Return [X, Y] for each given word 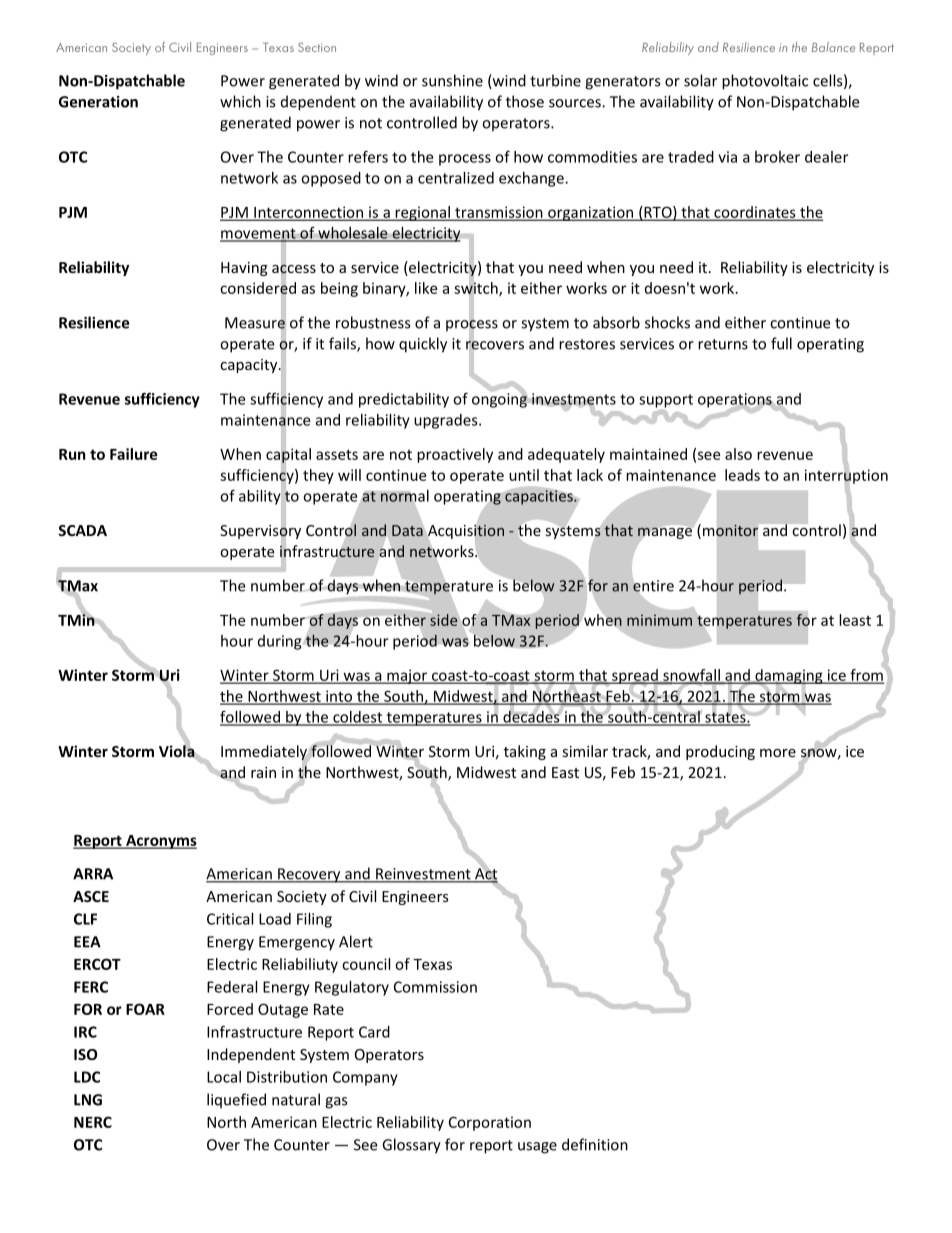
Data [408, 529]
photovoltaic [765, 82]
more [778, 753]
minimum [659, 620]
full [781, 343]
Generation [98, 102]
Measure [255, 323]
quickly [423, 345]
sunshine [452, 80]
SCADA [82, 530]
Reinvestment [423, 875]
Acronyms [160, 842]
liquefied [236, 1101]
